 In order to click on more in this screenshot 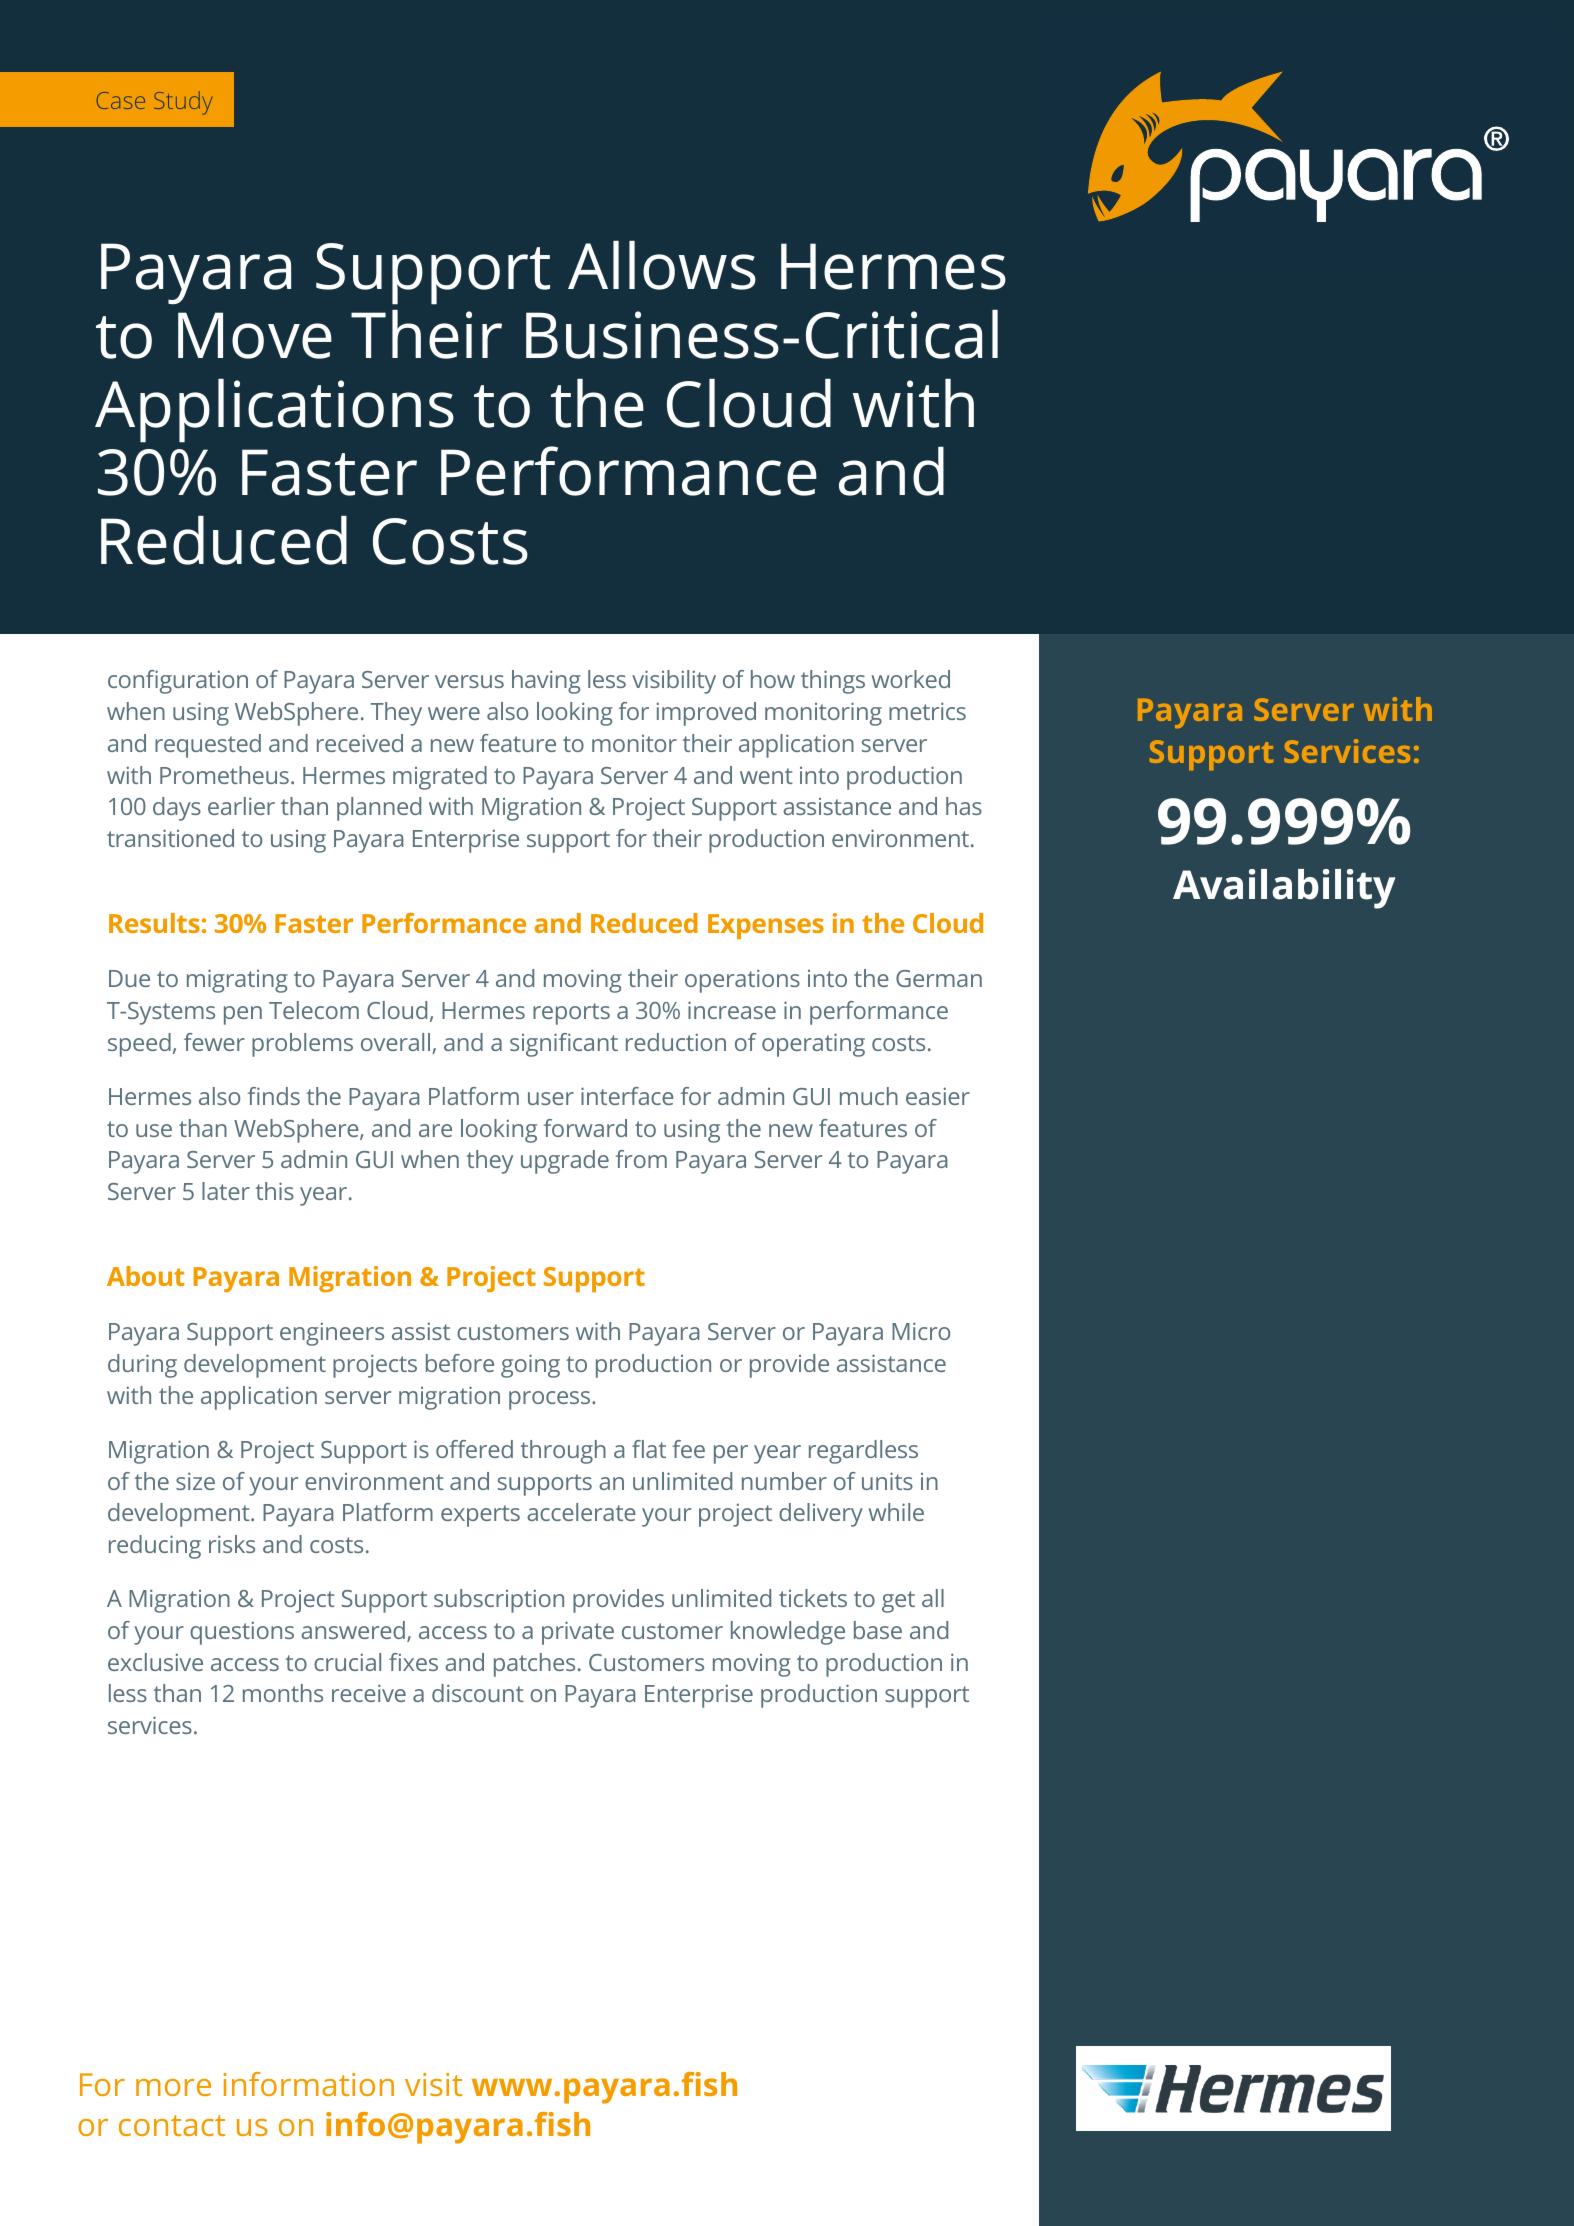, I will do `click(173, 2087)`.
